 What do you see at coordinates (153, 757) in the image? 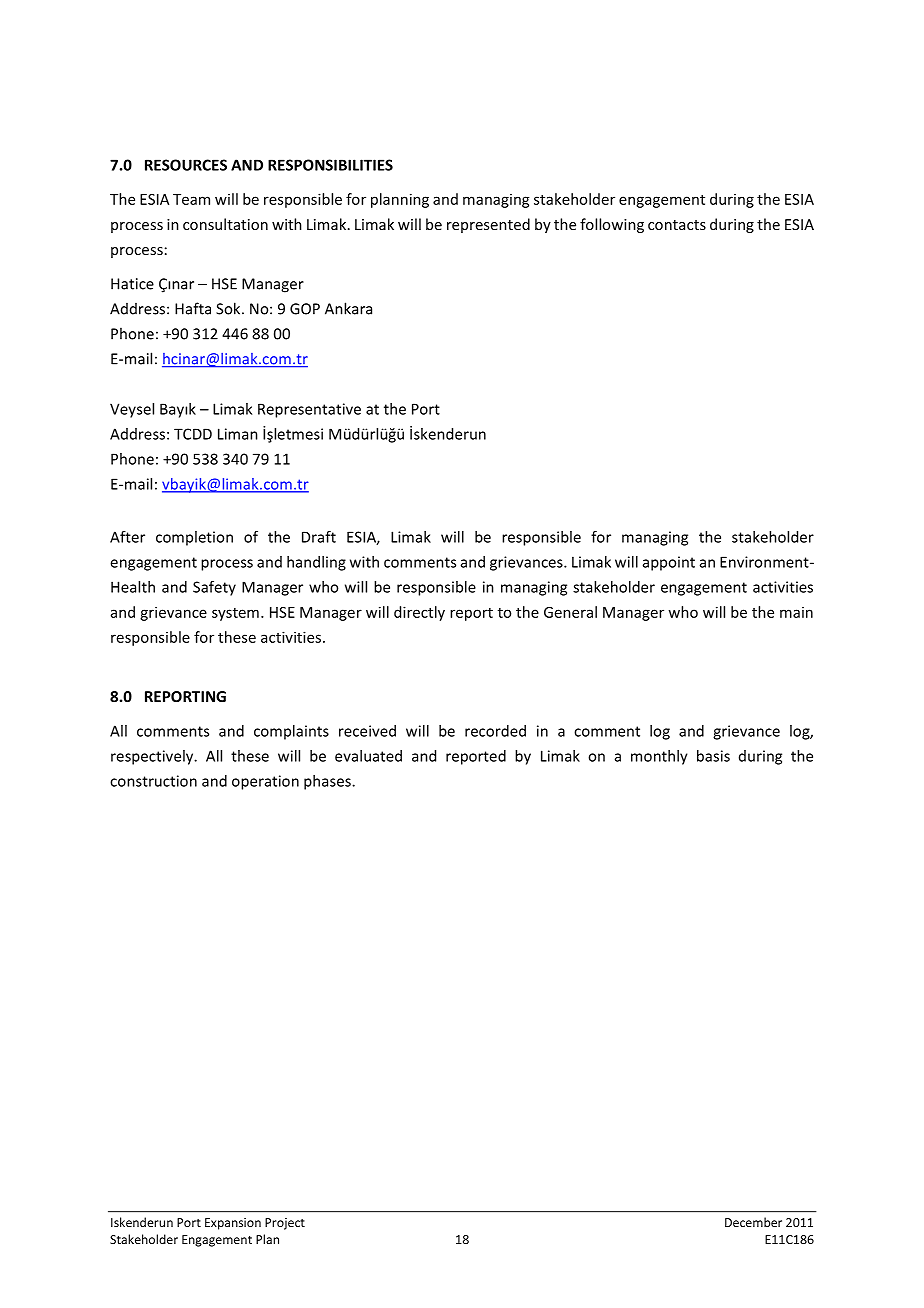
I see `respectively` at bounding box center [153, 757].
